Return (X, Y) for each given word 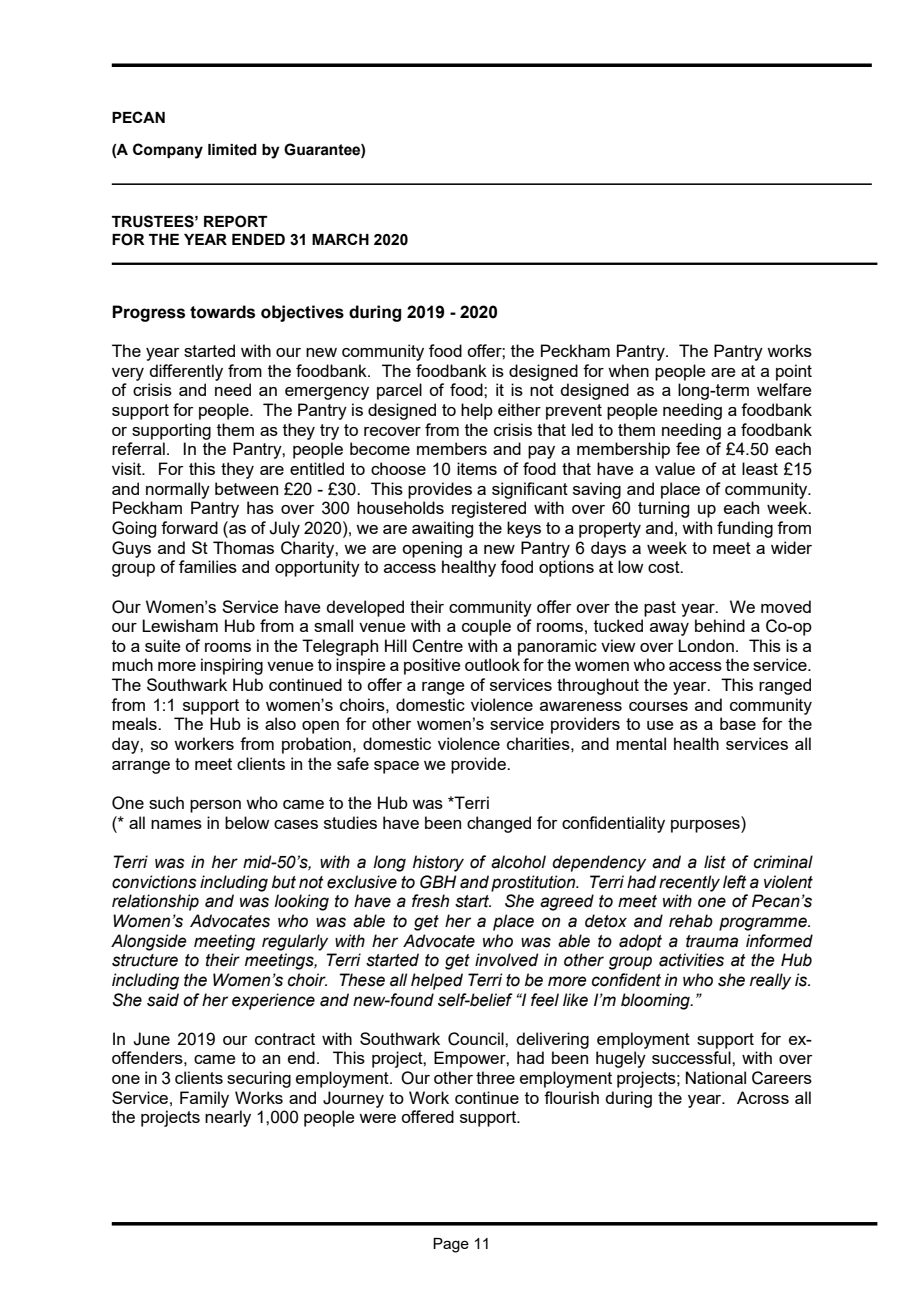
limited (232, 150)
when (628, 370)
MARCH (340, 239)
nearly (228, 1118)
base (738, 723)
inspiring (232, 666)
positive (432, 666)
